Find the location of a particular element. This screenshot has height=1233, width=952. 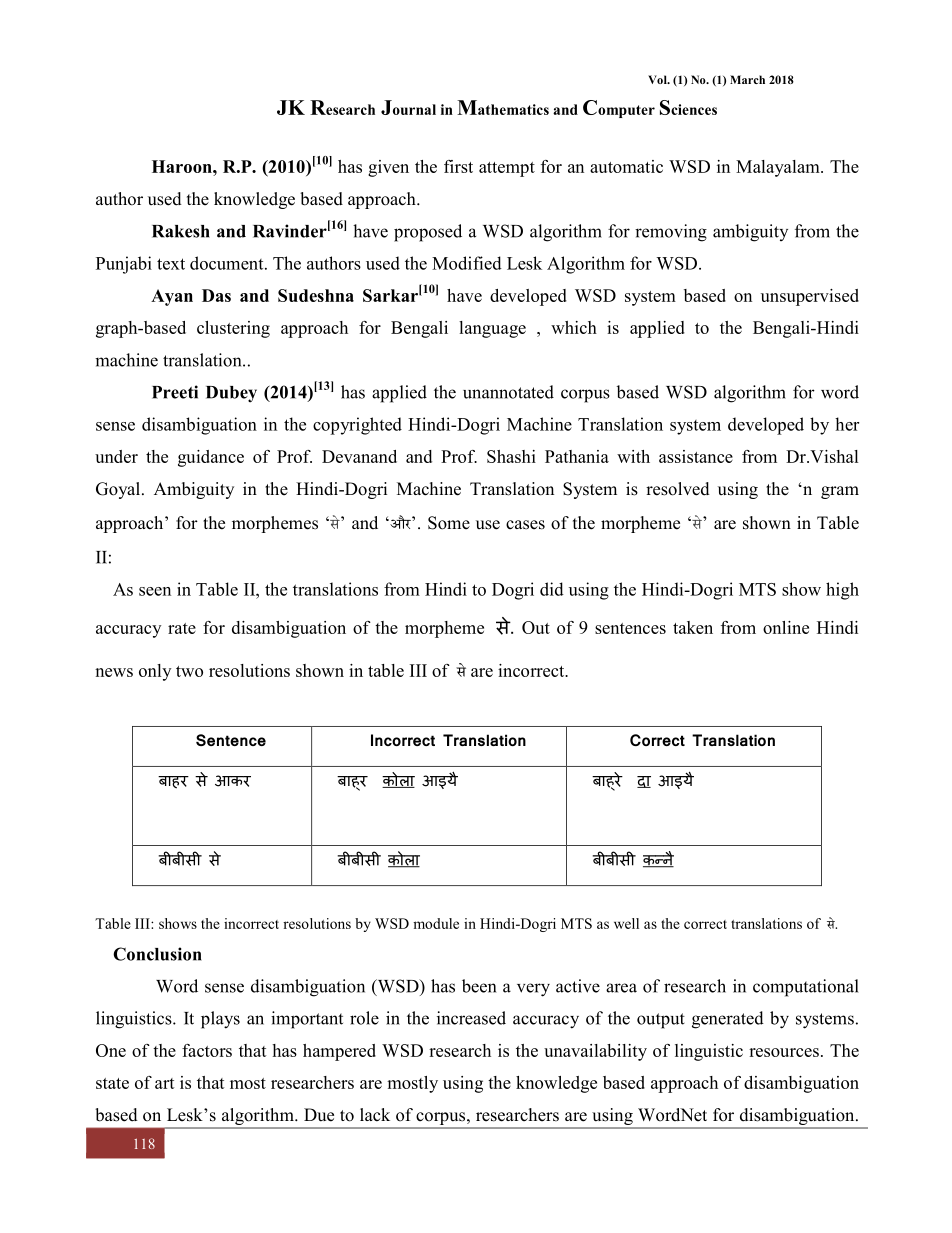

art is located at coordinates (165, 1083).
